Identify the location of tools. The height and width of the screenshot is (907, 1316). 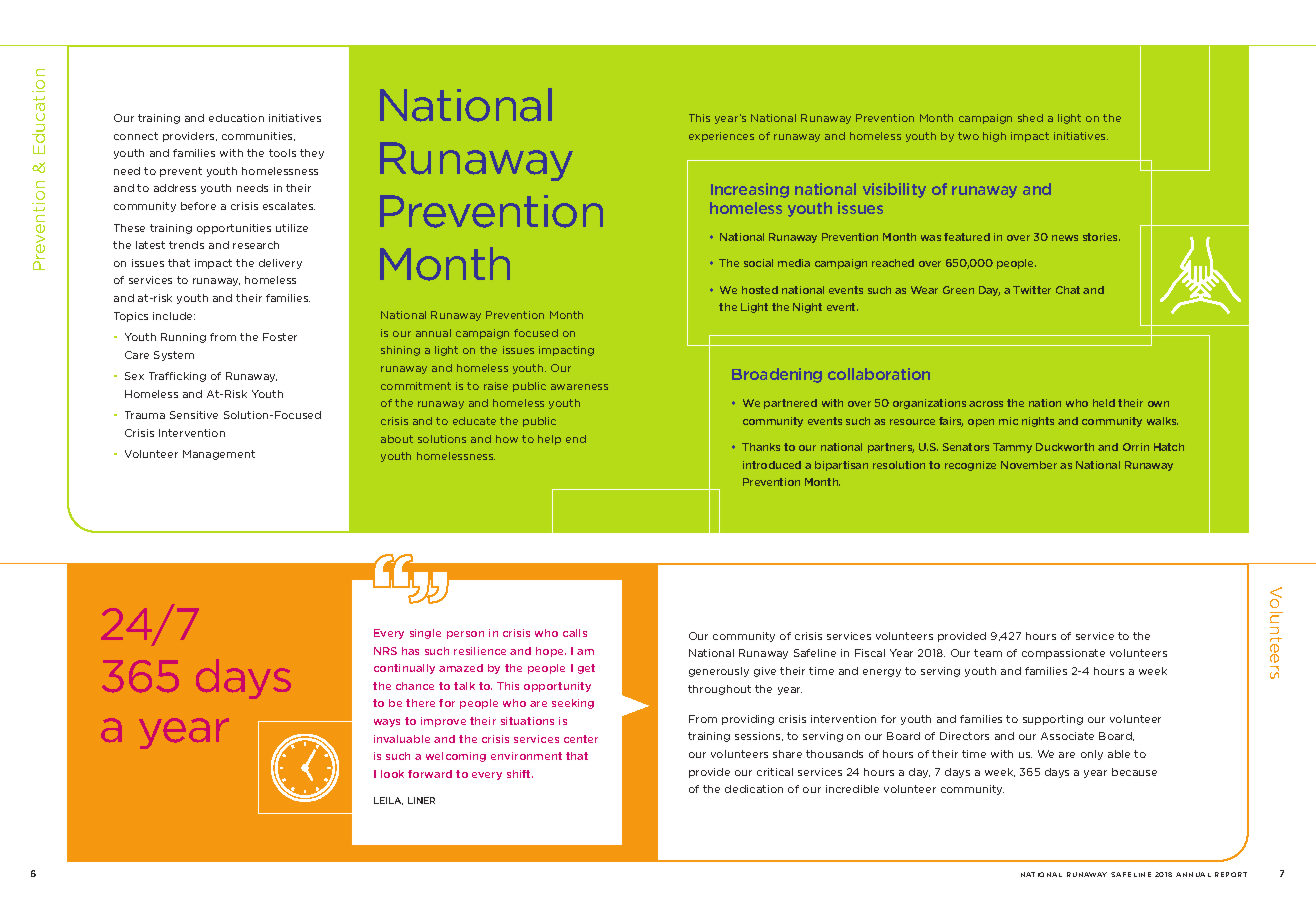
(282, 153).
